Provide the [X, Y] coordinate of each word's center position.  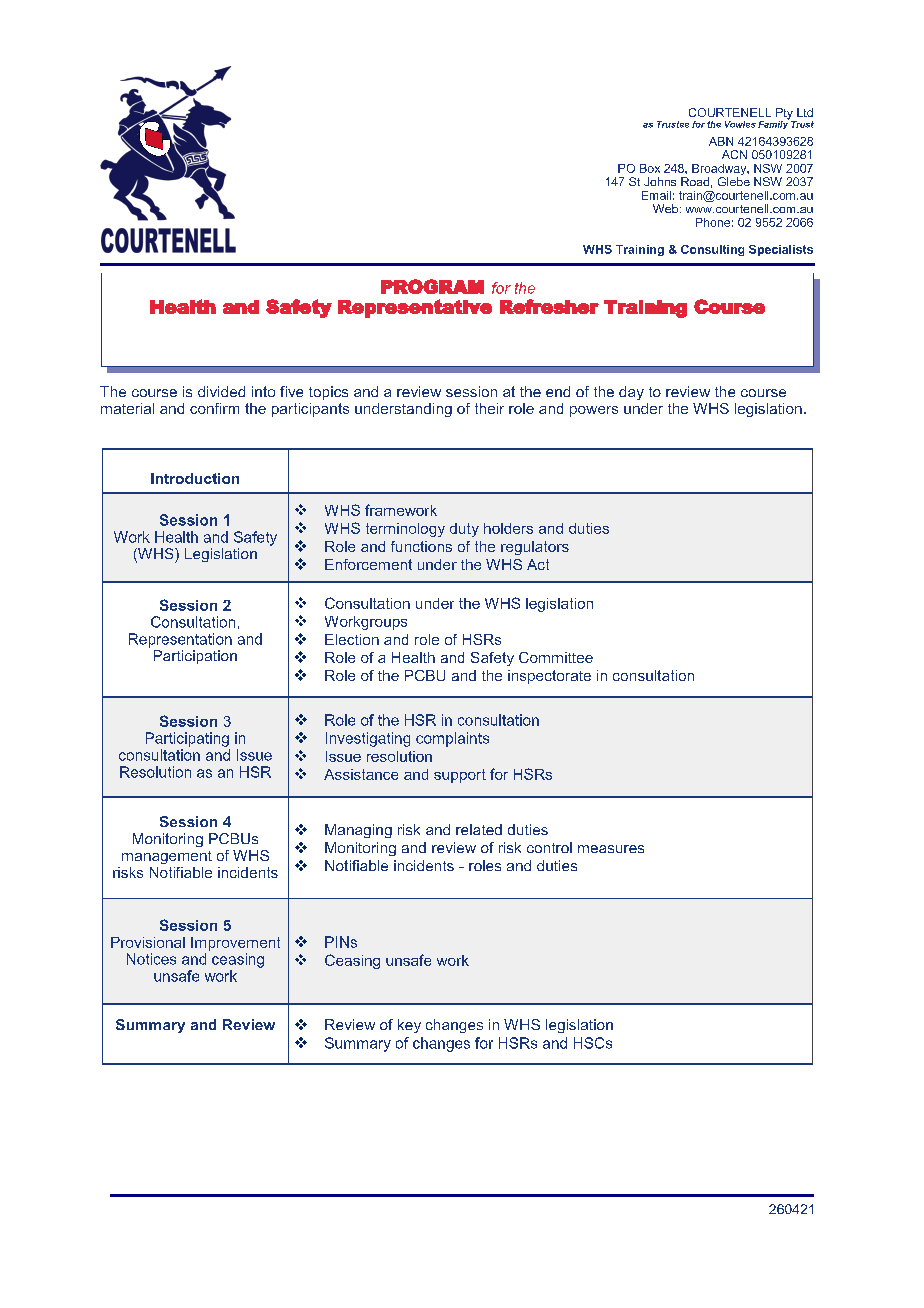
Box [650, 168]
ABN [721, 141]
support [460, 776]
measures [611, 849]
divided [221, 391]
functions [421, 546]
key [409, 1026]
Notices [151, 959]
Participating [187, 739]
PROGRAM [432, 286]
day [631, 393]
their [489, 408]
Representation [180, 640]
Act [538, 564]
